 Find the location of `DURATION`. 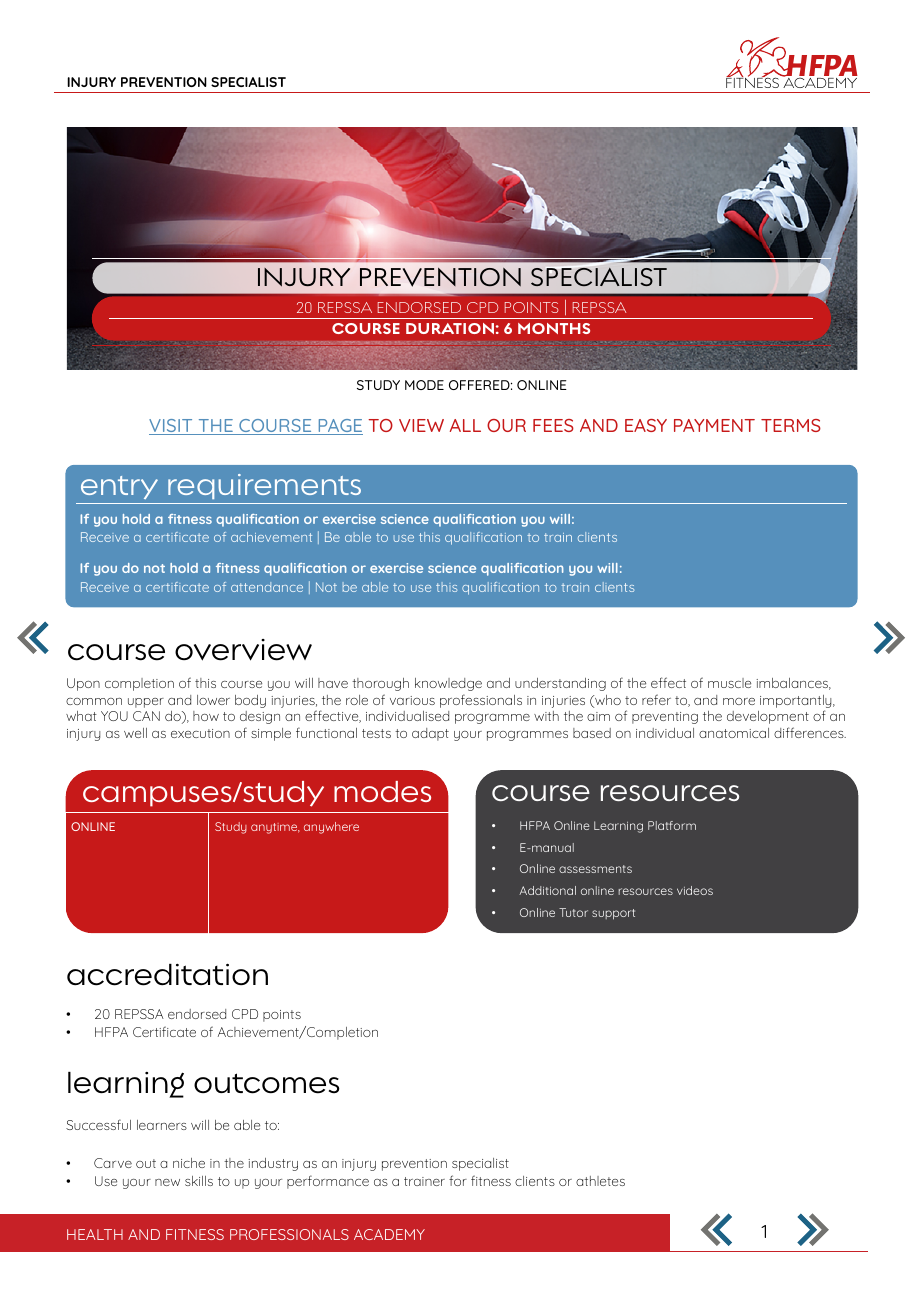

DURATION is located at coordinates (450, 328).
